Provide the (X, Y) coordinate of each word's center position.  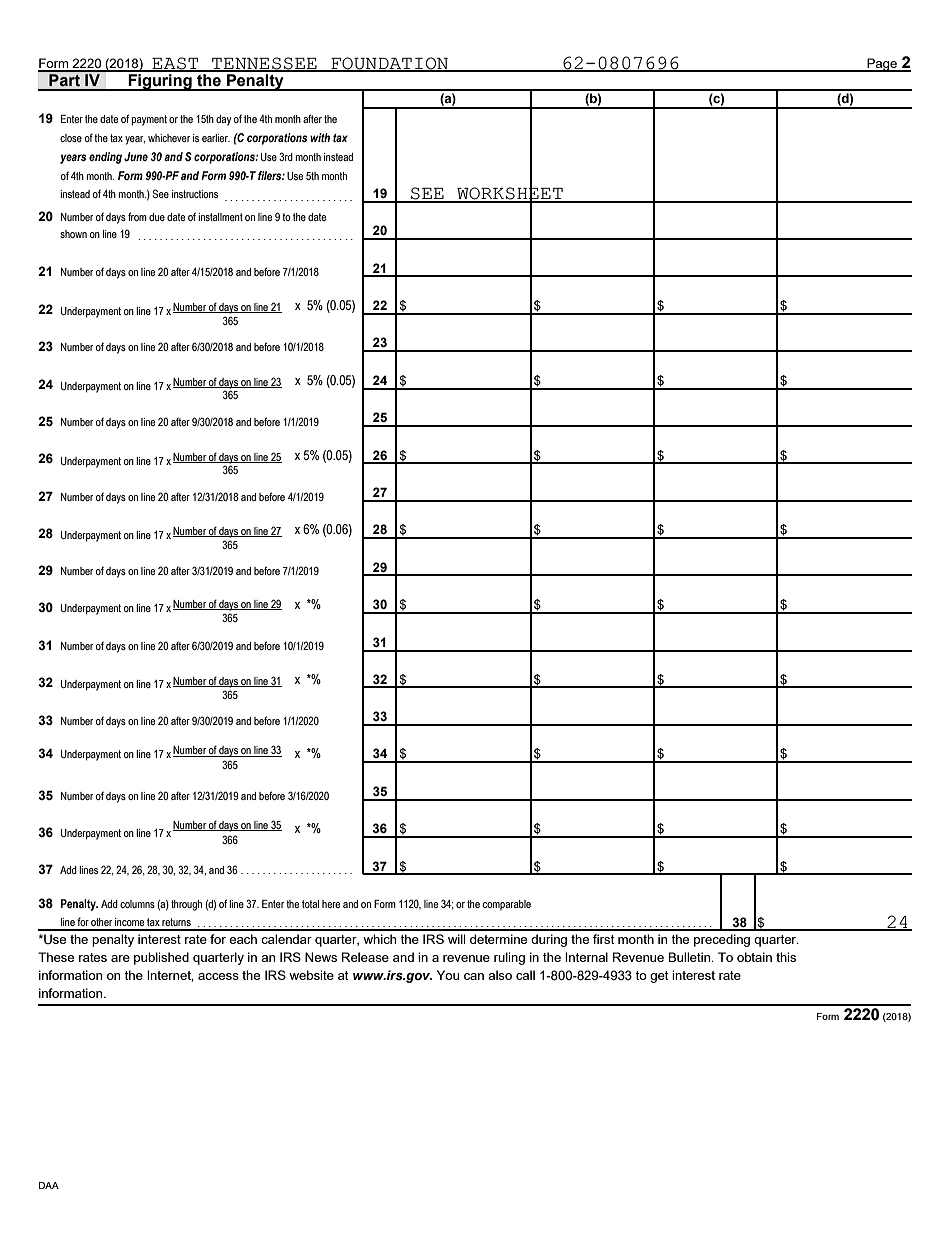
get (659, 977)
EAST (175, 64)
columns (137, 904)
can (474, 976)
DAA (49, 1185)
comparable (507, 905)
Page (882, 65)
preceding (722, 940)
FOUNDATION (389, 64)
